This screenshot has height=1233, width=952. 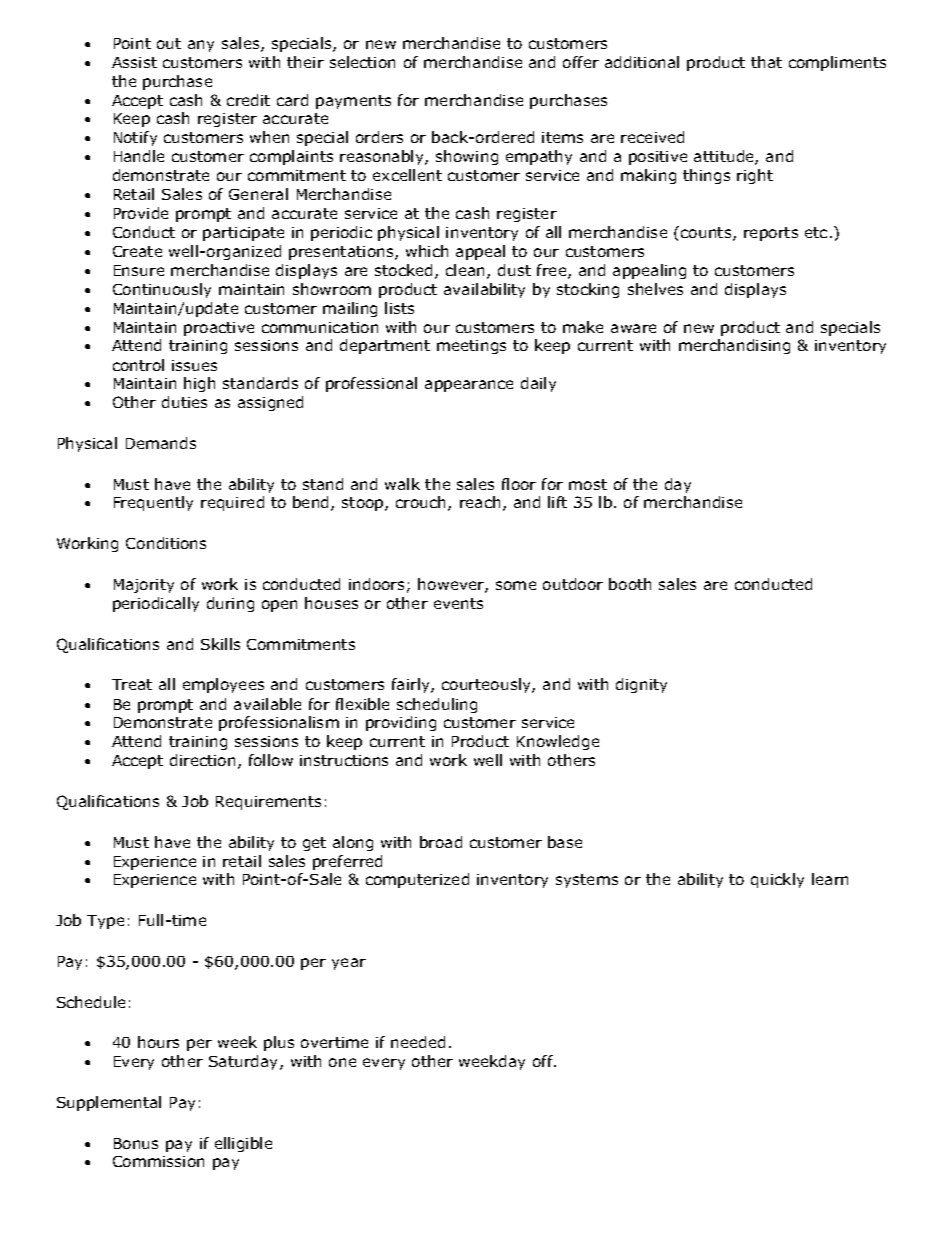 I want to click on booth, so click(x=630, y=584).
